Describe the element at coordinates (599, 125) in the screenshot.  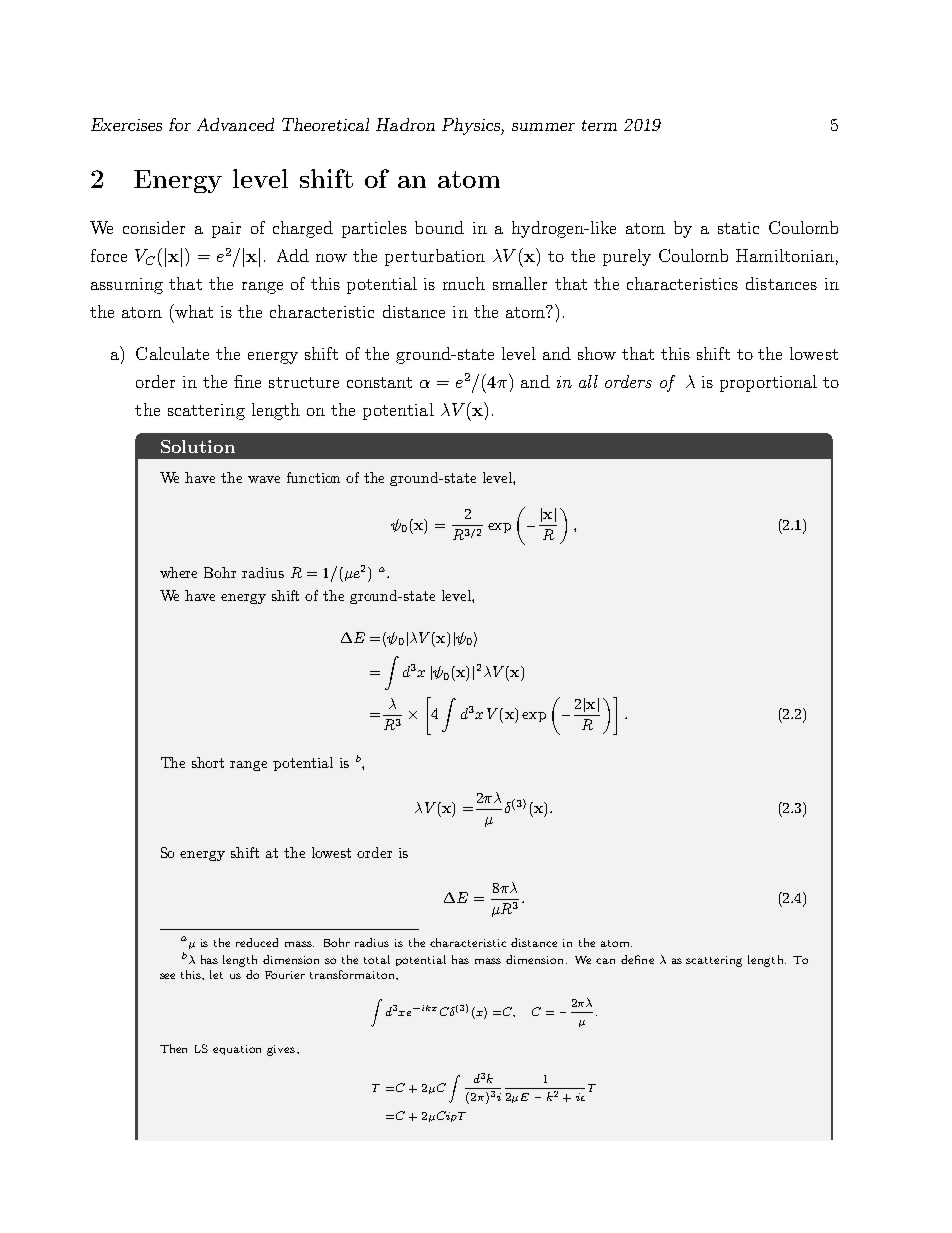
I see `term` at that location.
